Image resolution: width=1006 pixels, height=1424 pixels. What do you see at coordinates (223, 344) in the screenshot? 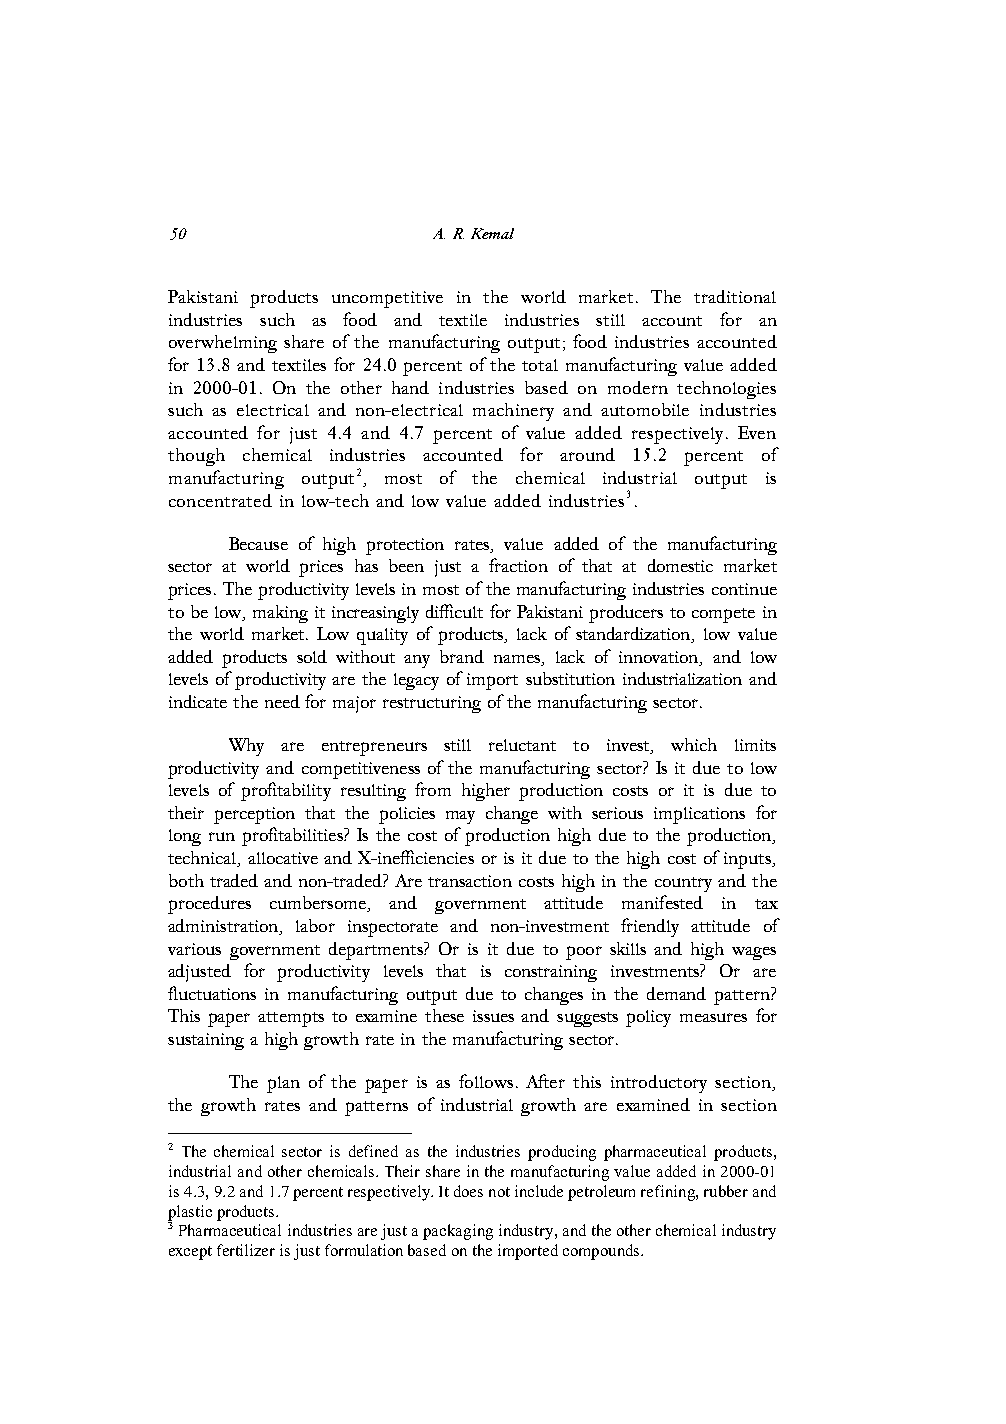
I see `overwhelming` at bounding box center [223, 344].
